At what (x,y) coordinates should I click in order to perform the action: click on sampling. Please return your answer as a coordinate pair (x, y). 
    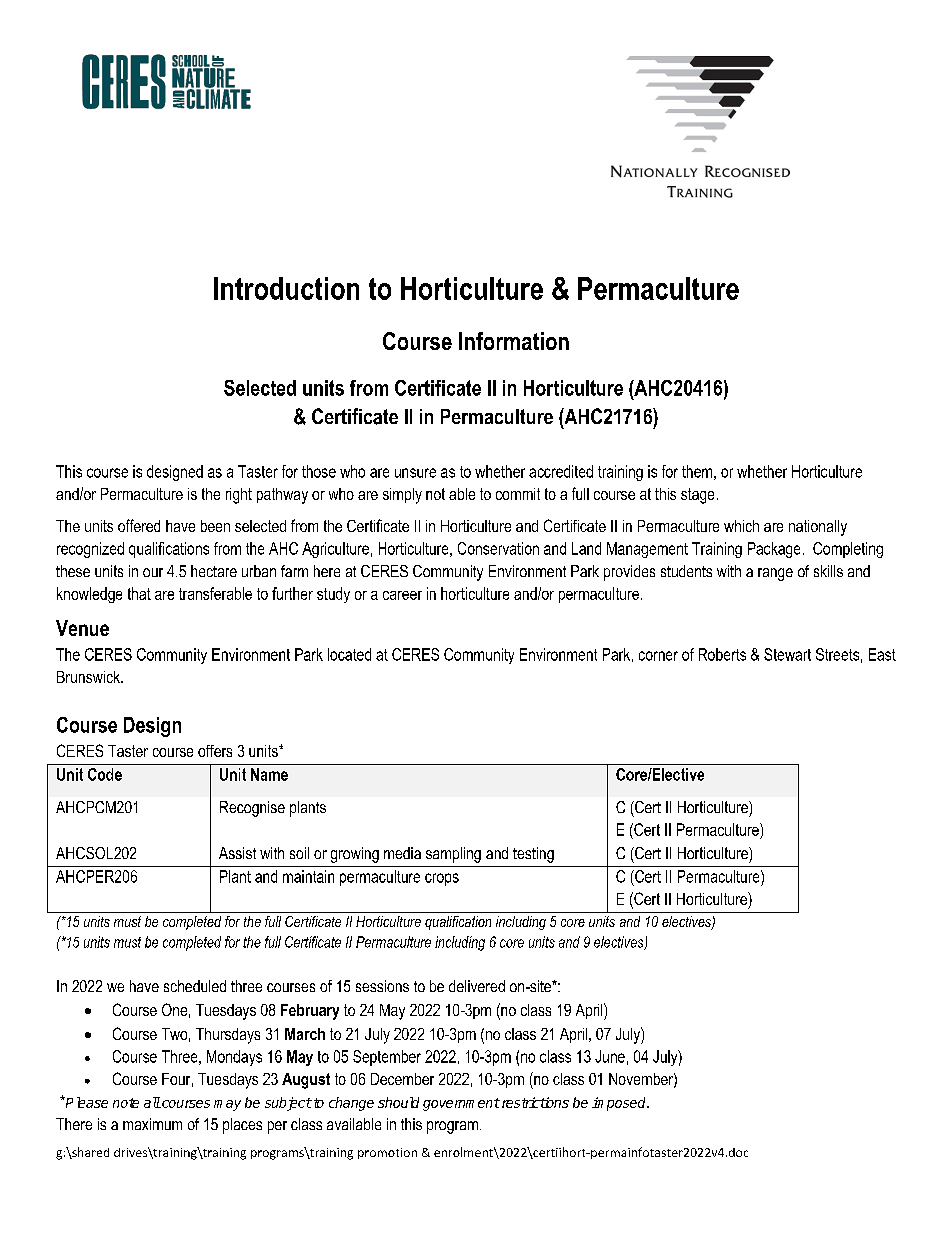
    Looking at the image, I should click on (453, 855).
